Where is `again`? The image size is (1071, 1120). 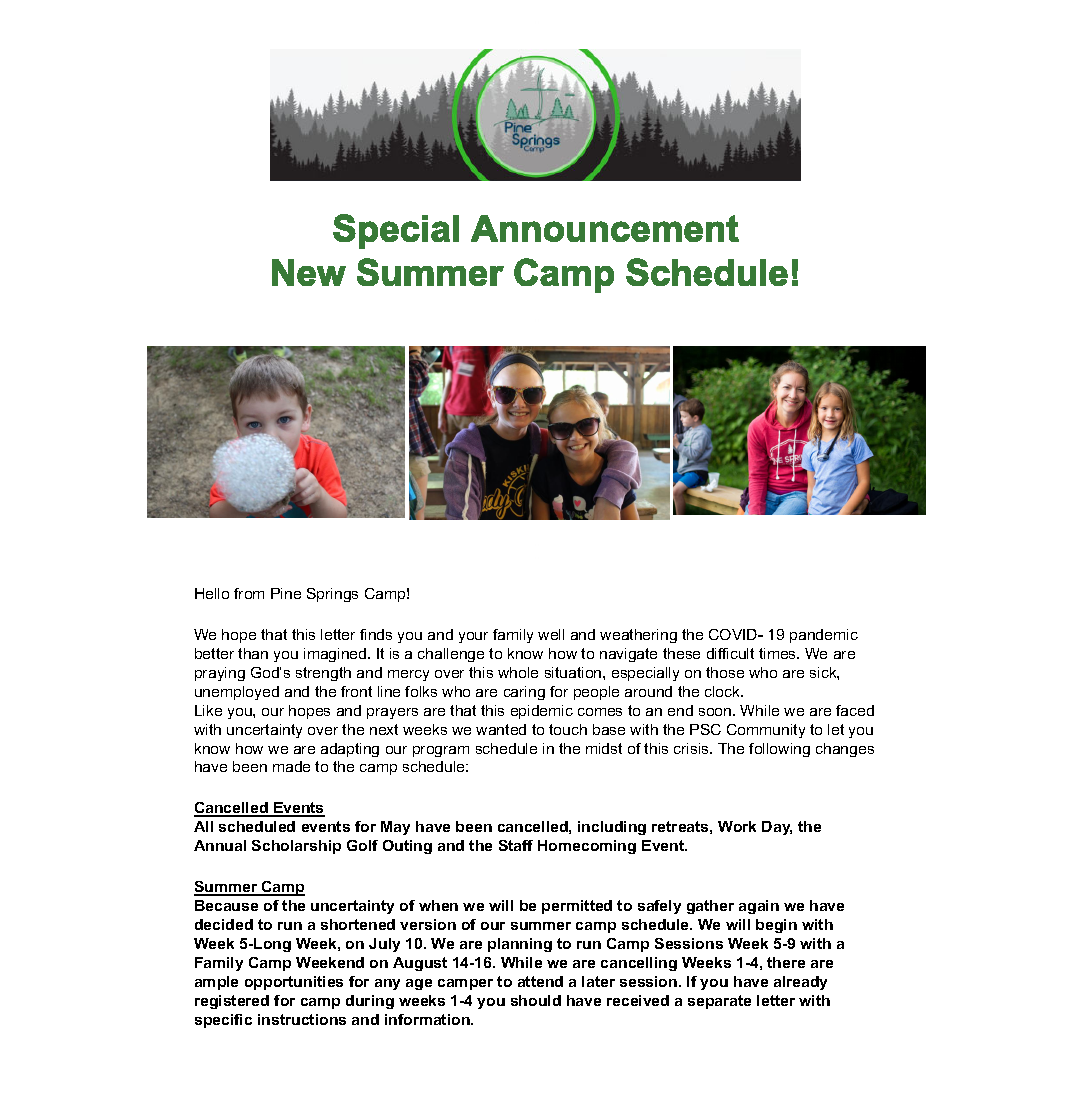 again is located at coordinates (759, 907).
